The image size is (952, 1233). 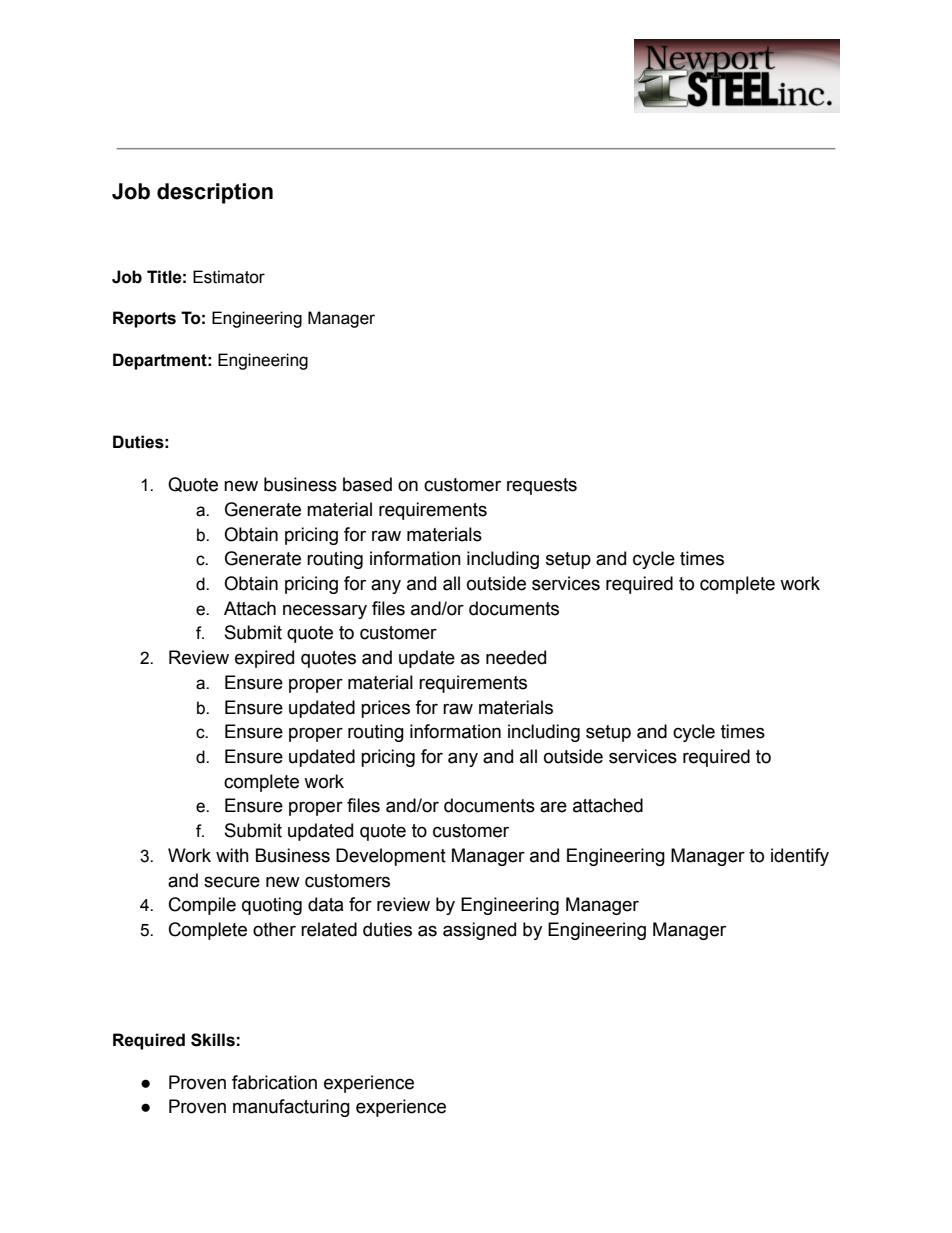 I want to click on related, so click(x=329, y=929).
